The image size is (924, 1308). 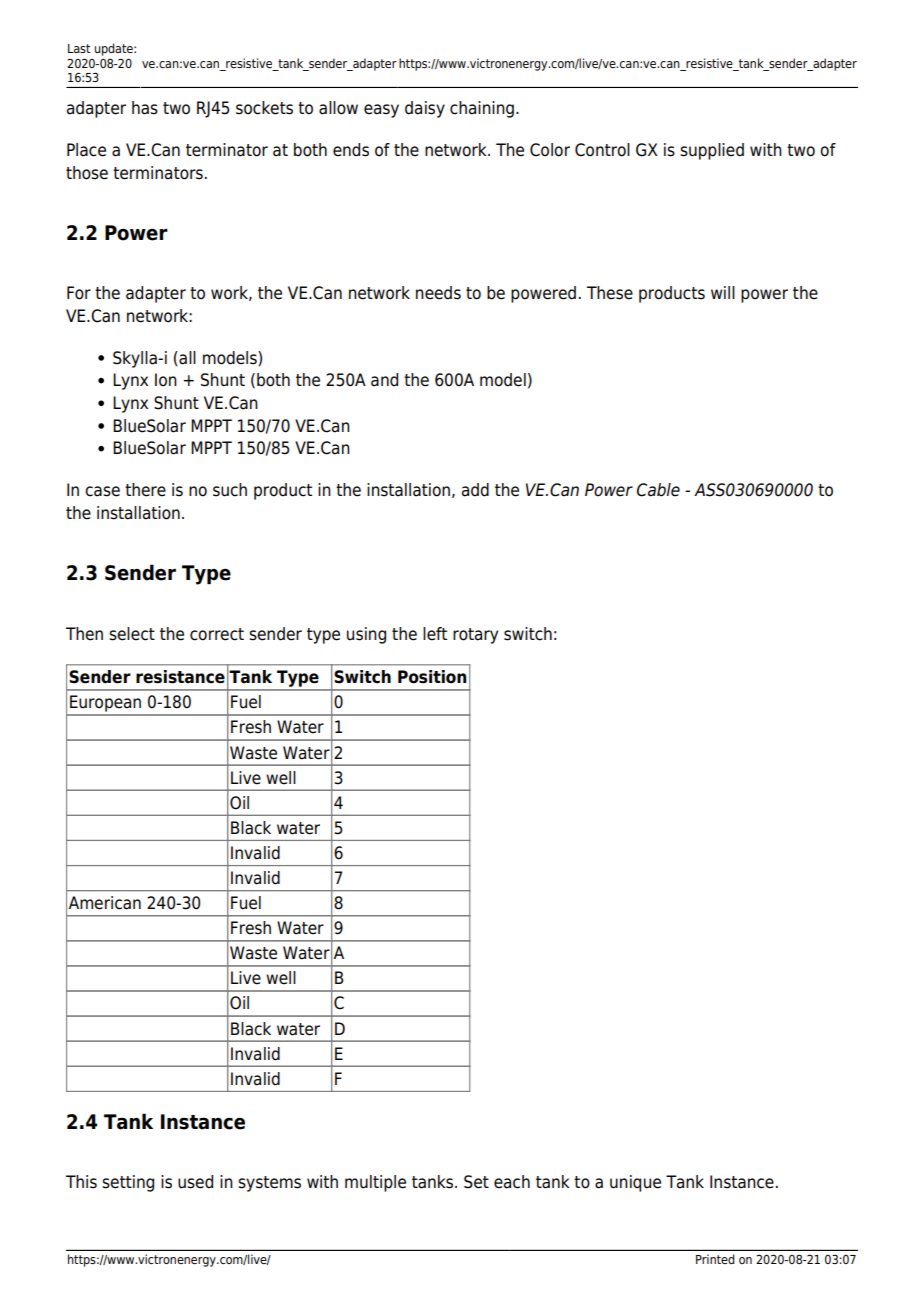 I want to click on easy, so click(x=381, y=111).
